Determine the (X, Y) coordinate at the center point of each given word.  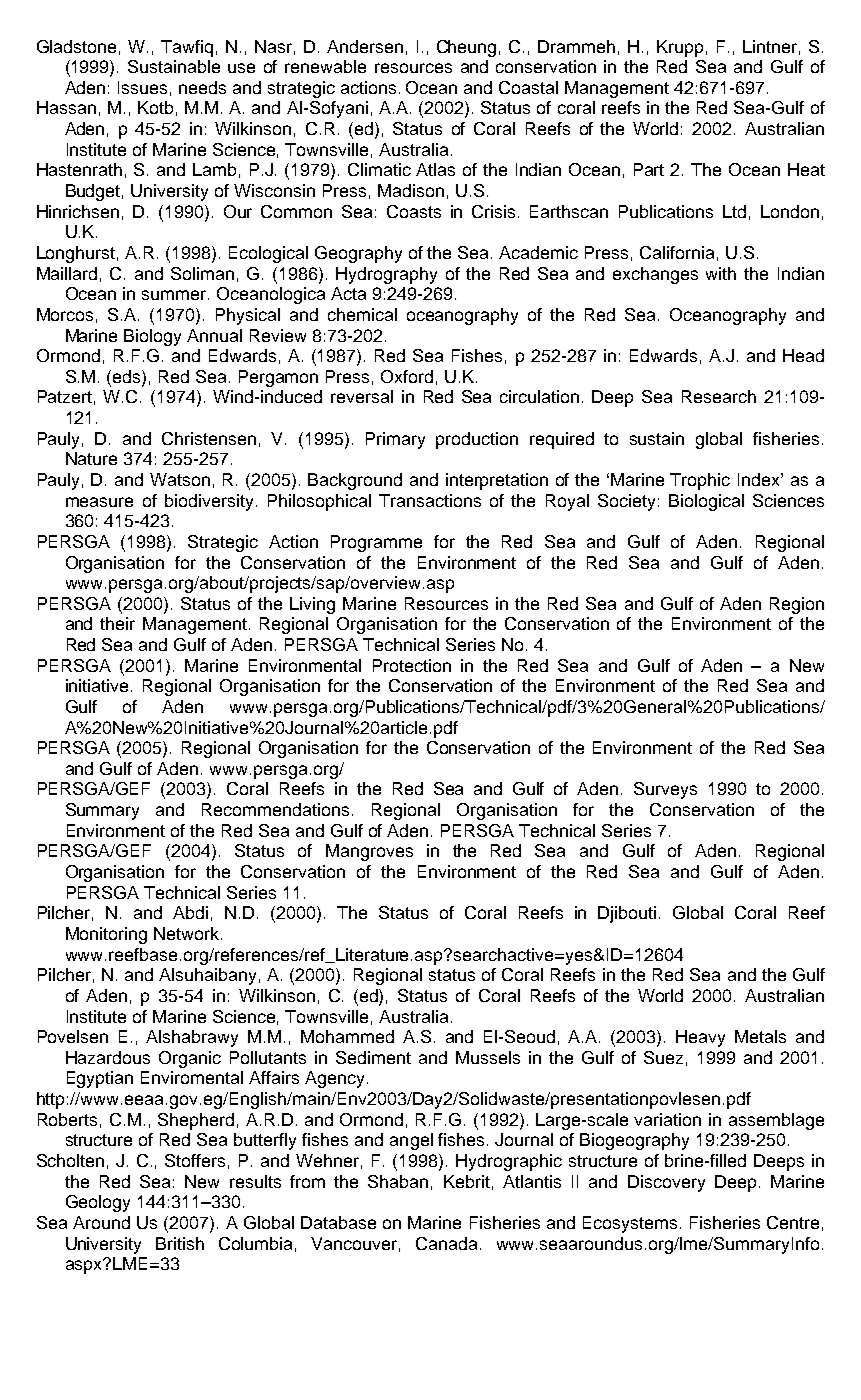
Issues (142, 87)
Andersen (365, 46)
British (180, 1243)
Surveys (665, 790)
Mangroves (369, 852)
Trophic (700, 481)
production (477, 440)
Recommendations (277, 809)
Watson (180, 479)
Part (649, 169)
